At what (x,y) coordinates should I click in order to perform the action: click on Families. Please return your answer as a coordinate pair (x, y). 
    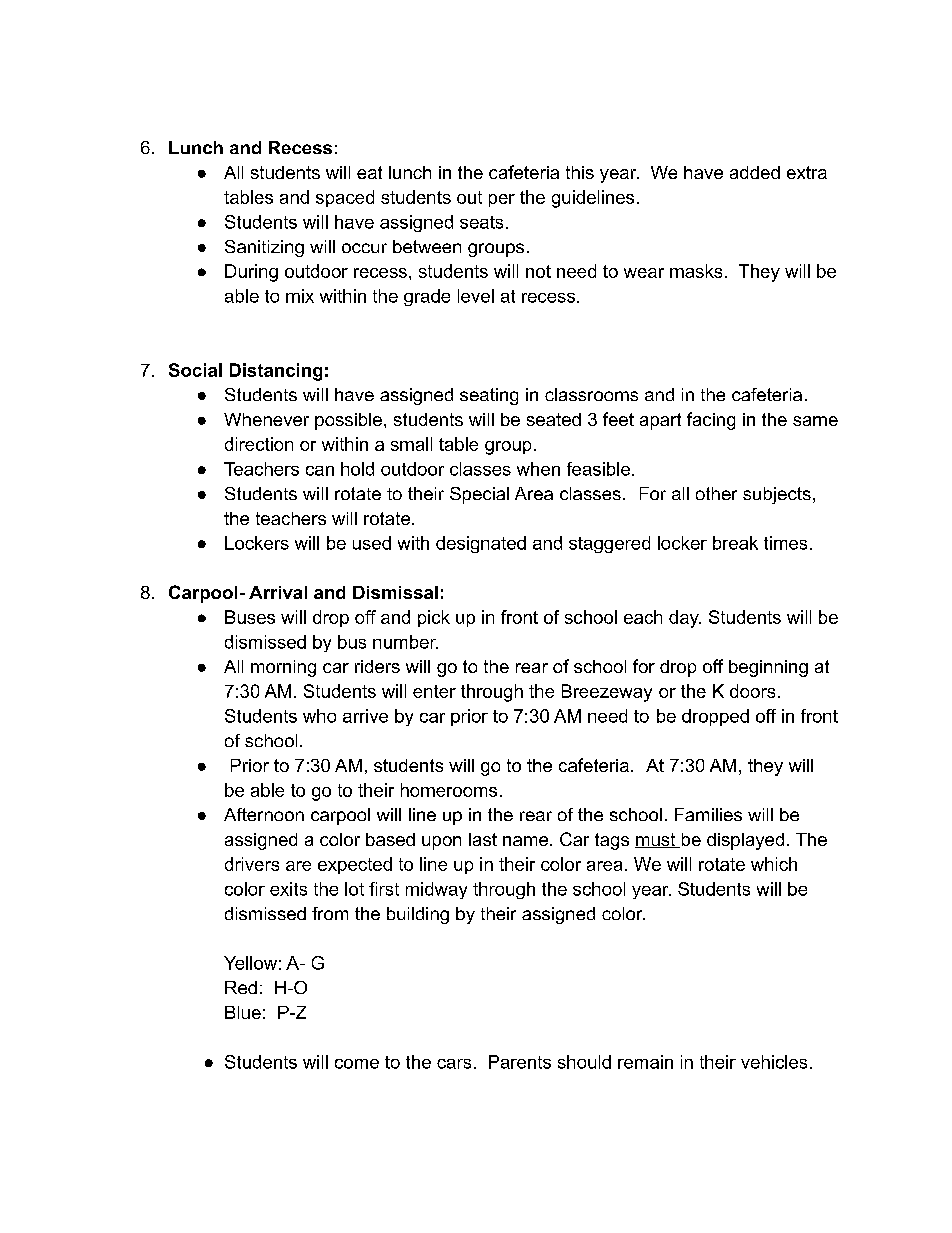
    Looking at the image, I should click on (708, 814).
